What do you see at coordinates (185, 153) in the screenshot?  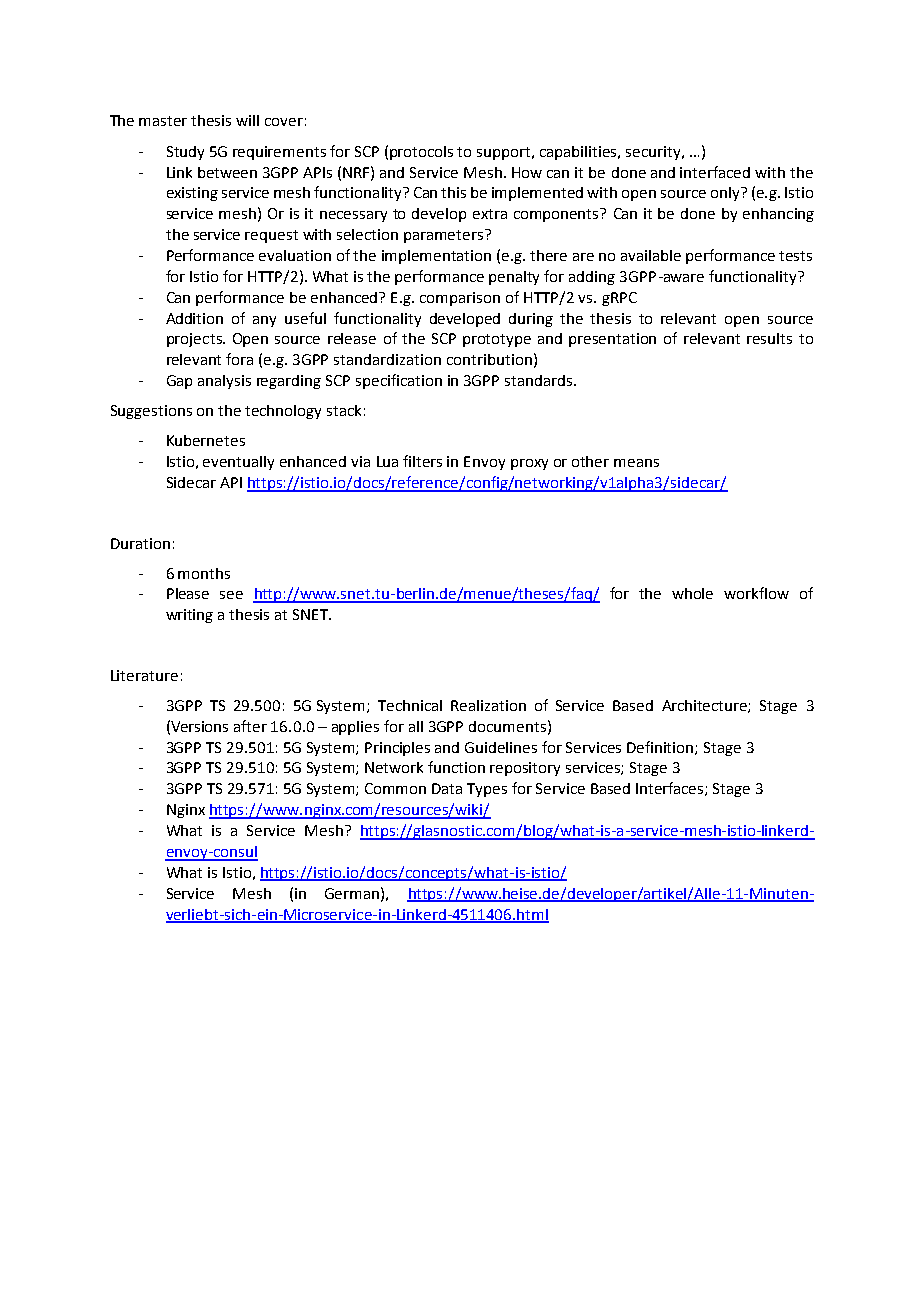 I see `Study` at bounding box center [185, 153].
